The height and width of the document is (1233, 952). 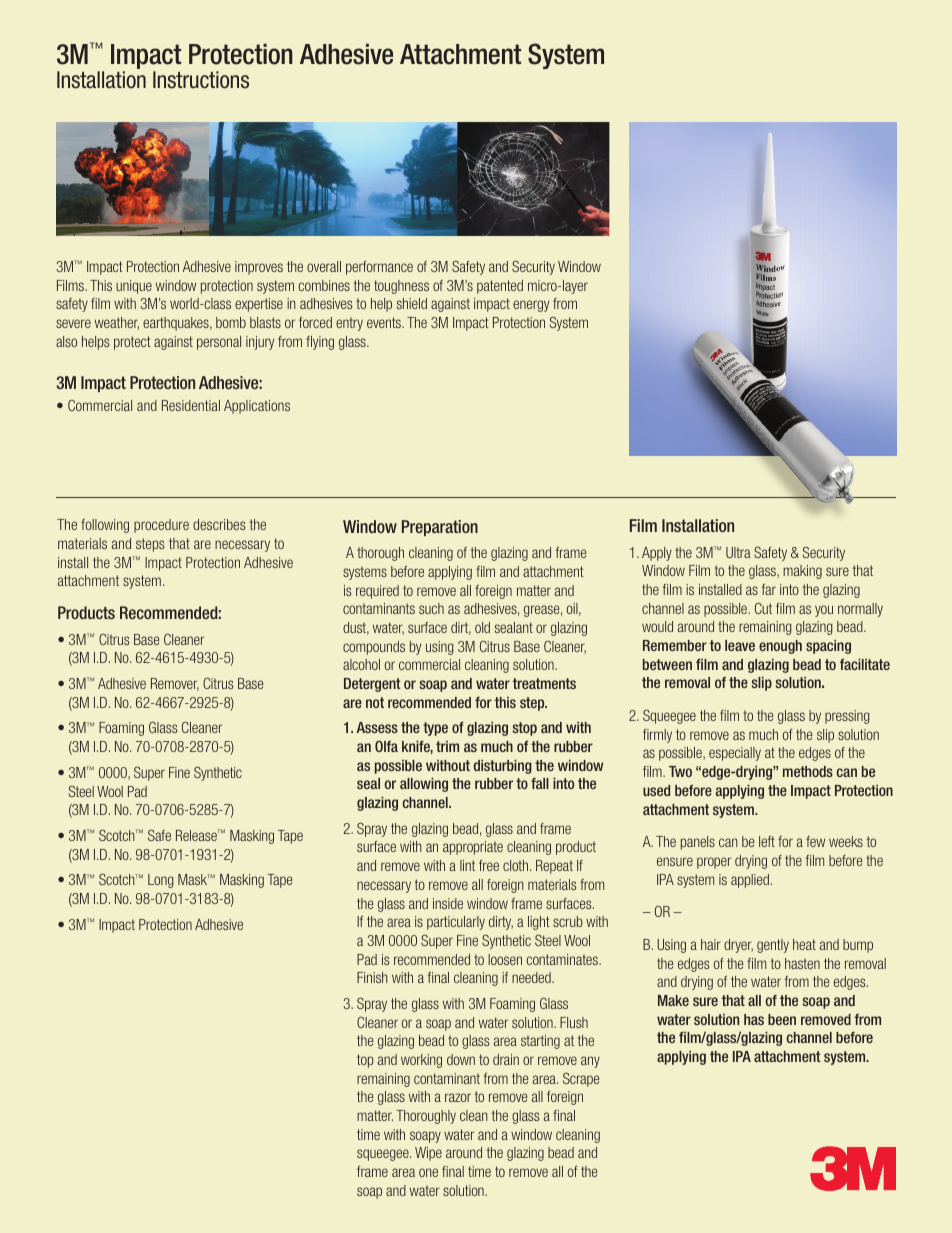 What do you see at coordinates (201, 80) in the document?
I see `Instructions` at bounding box center [201, 80].
